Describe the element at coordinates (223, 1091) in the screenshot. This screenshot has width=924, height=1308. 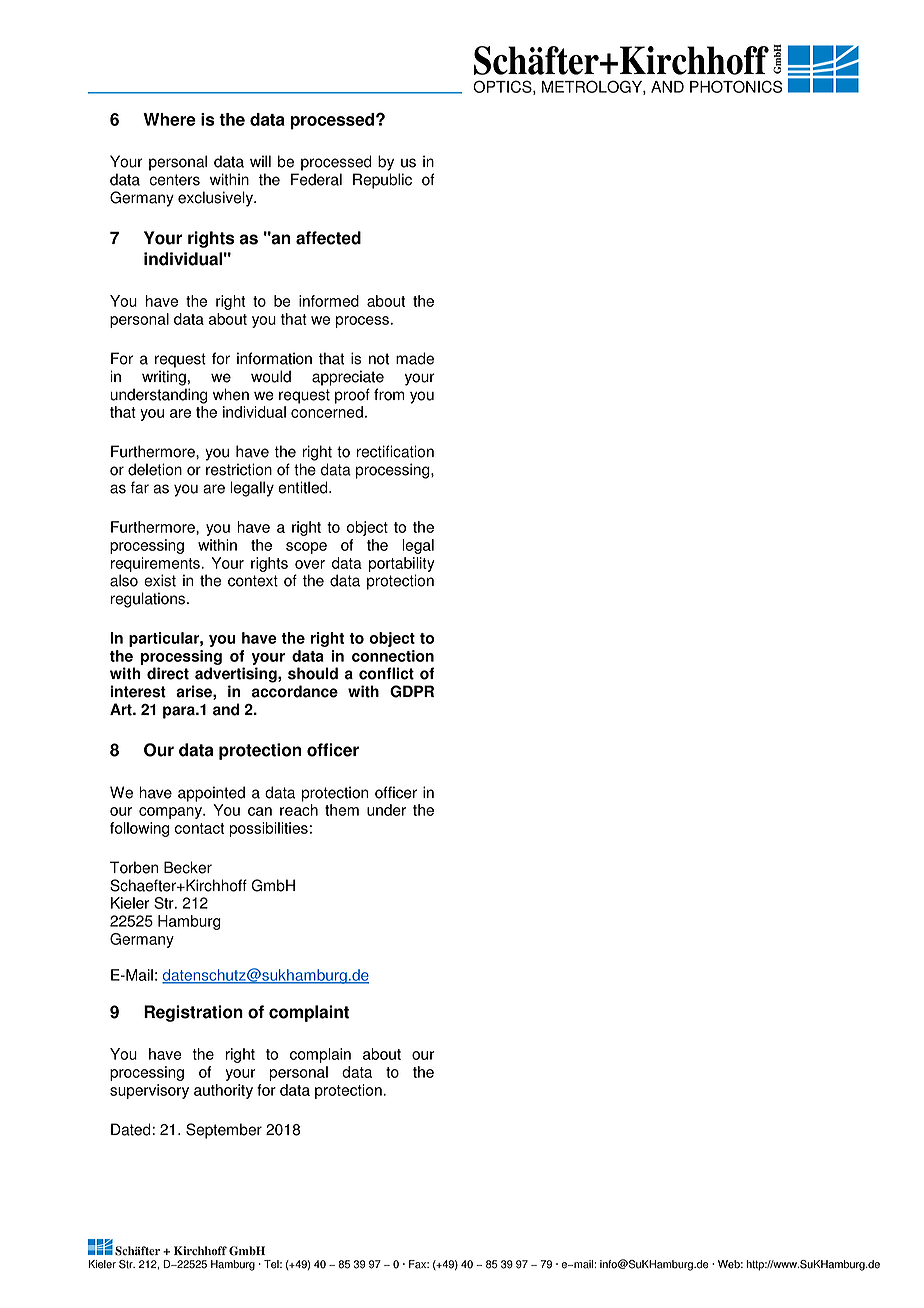
I see `authority` at that location.
